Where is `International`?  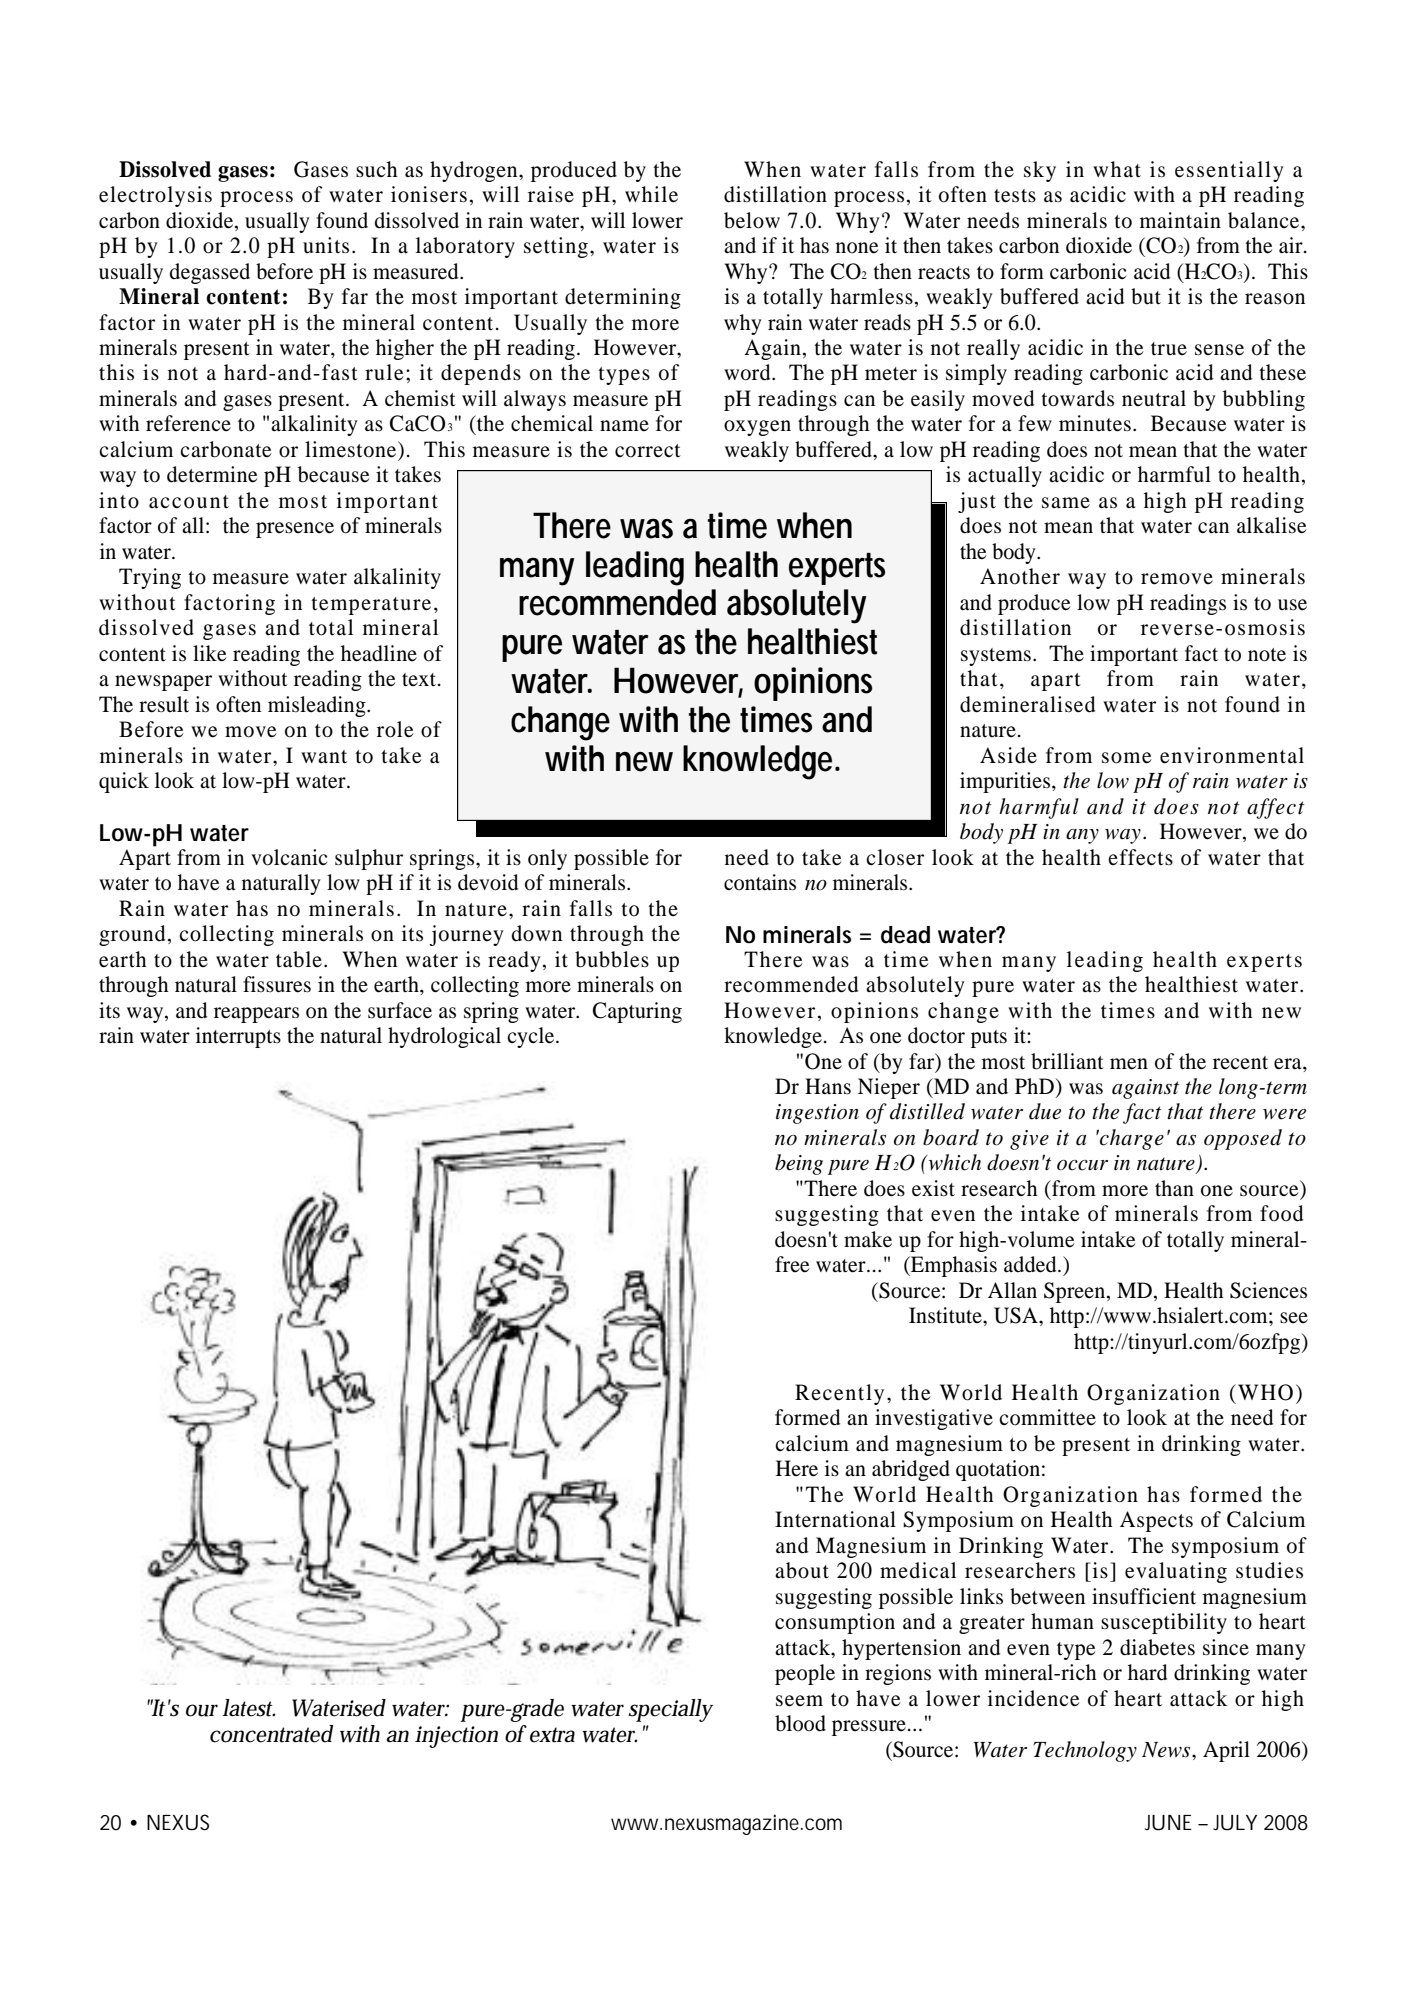 International is located at coordinates (835, 1519).
